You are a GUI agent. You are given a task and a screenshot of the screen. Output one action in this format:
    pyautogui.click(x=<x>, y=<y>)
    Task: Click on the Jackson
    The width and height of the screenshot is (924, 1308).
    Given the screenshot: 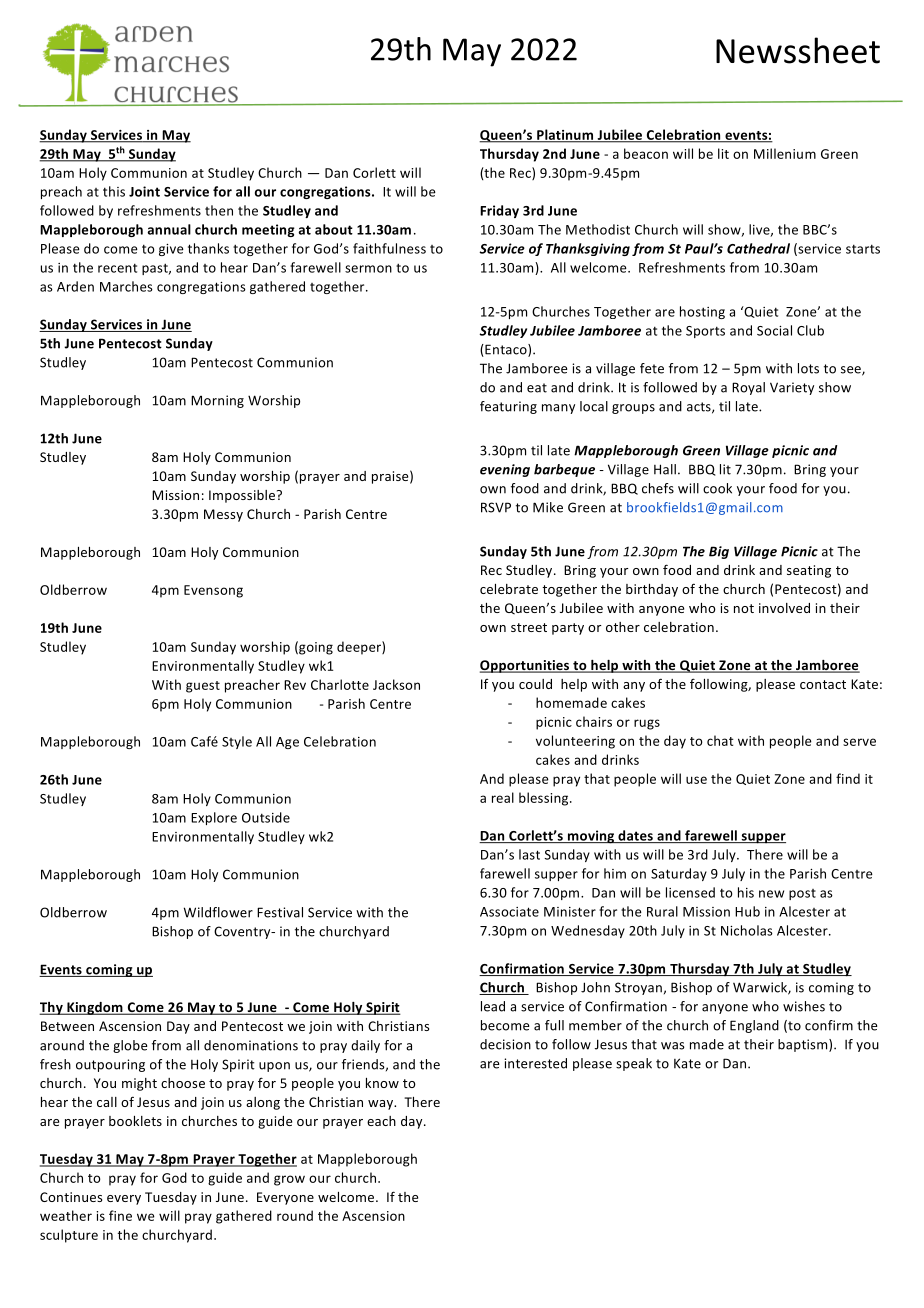 What is the action you would take?
    pyautogui.click(x=396, y=684)
